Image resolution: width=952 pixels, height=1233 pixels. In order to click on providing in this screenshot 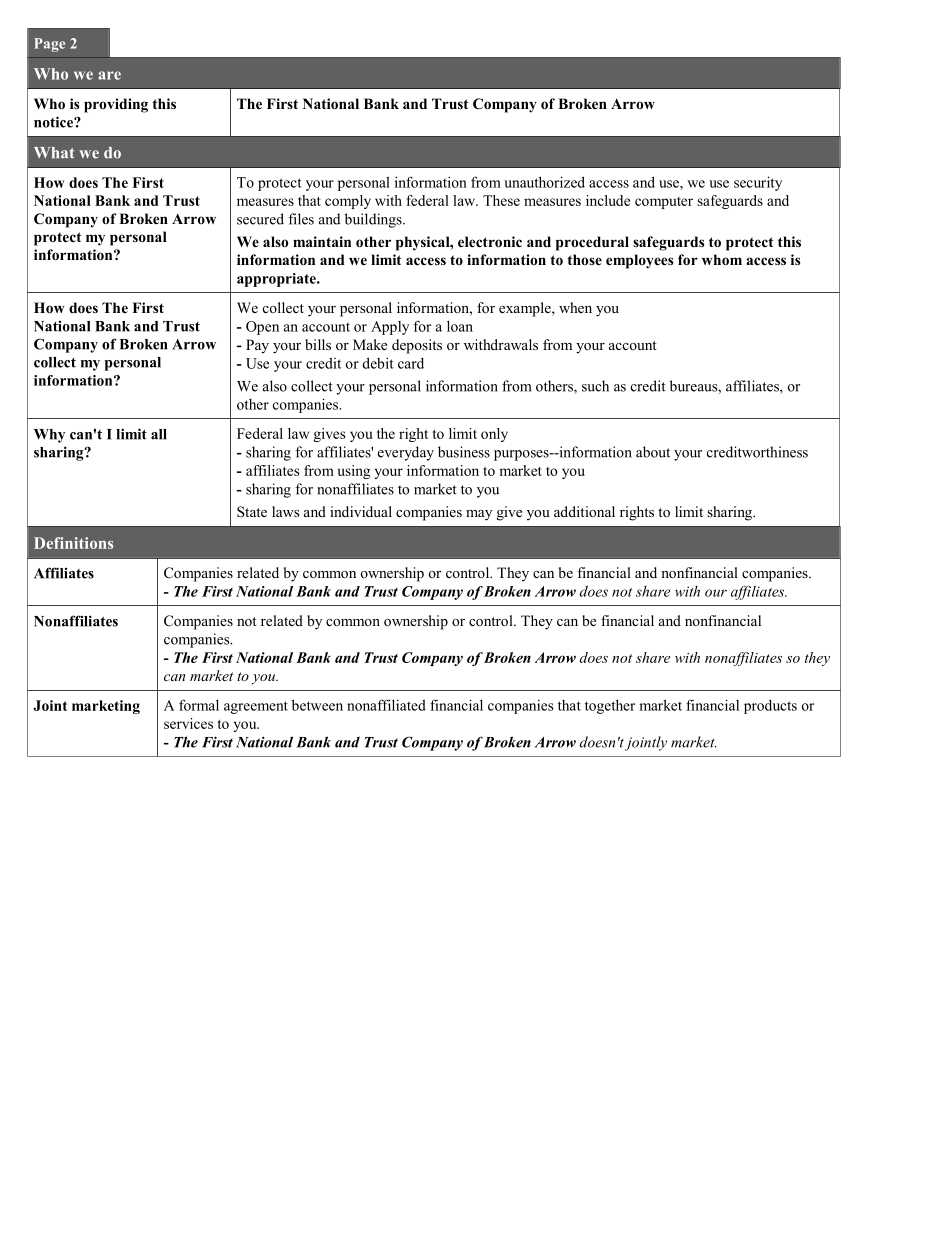, I will do `click(116, 105)`.
